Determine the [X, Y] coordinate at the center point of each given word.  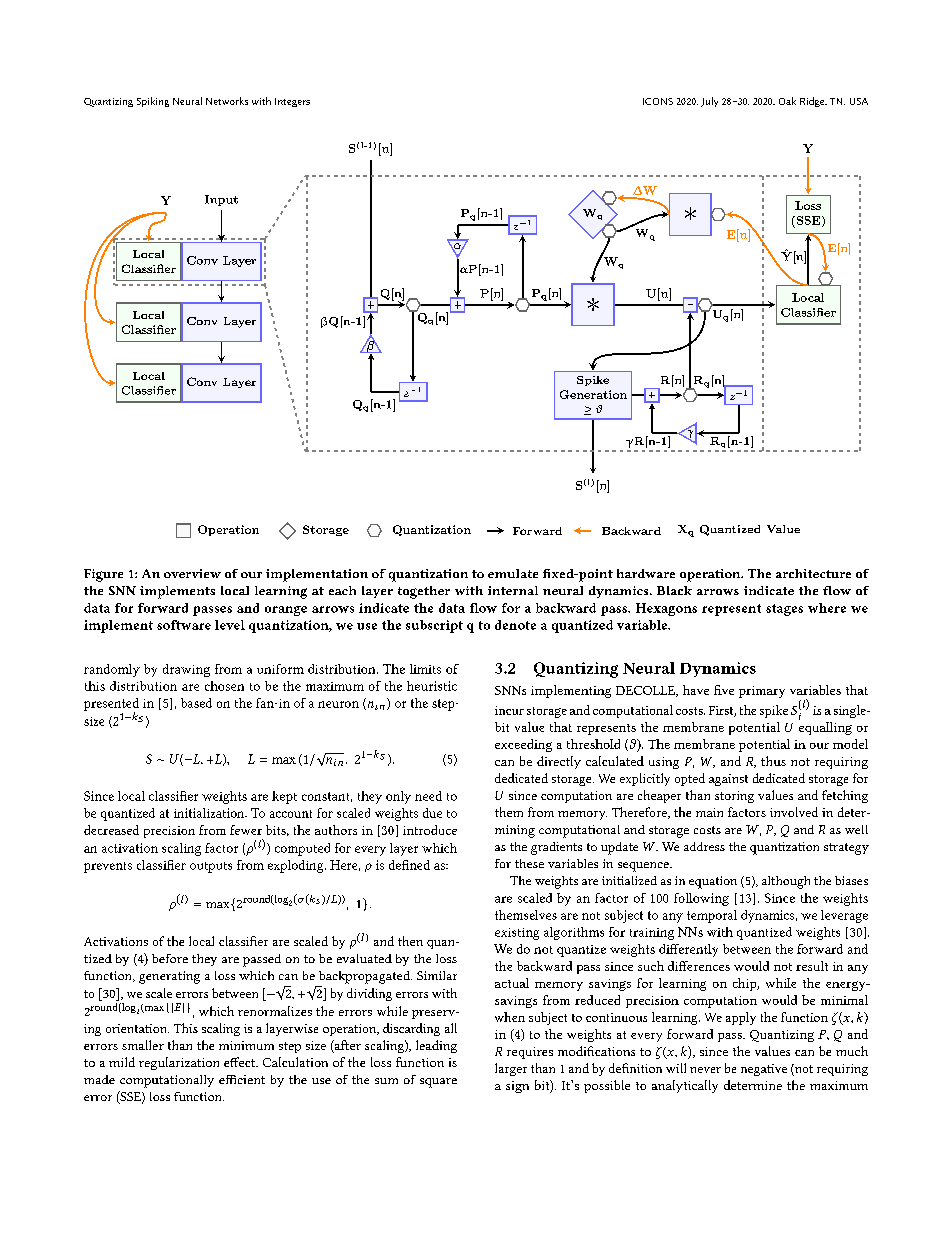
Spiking [153, 102]
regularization [179, 1063]
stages [784, 610]
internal [513, 590]
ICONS [658, 101]
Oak [787, 101]
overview [192, 573]
